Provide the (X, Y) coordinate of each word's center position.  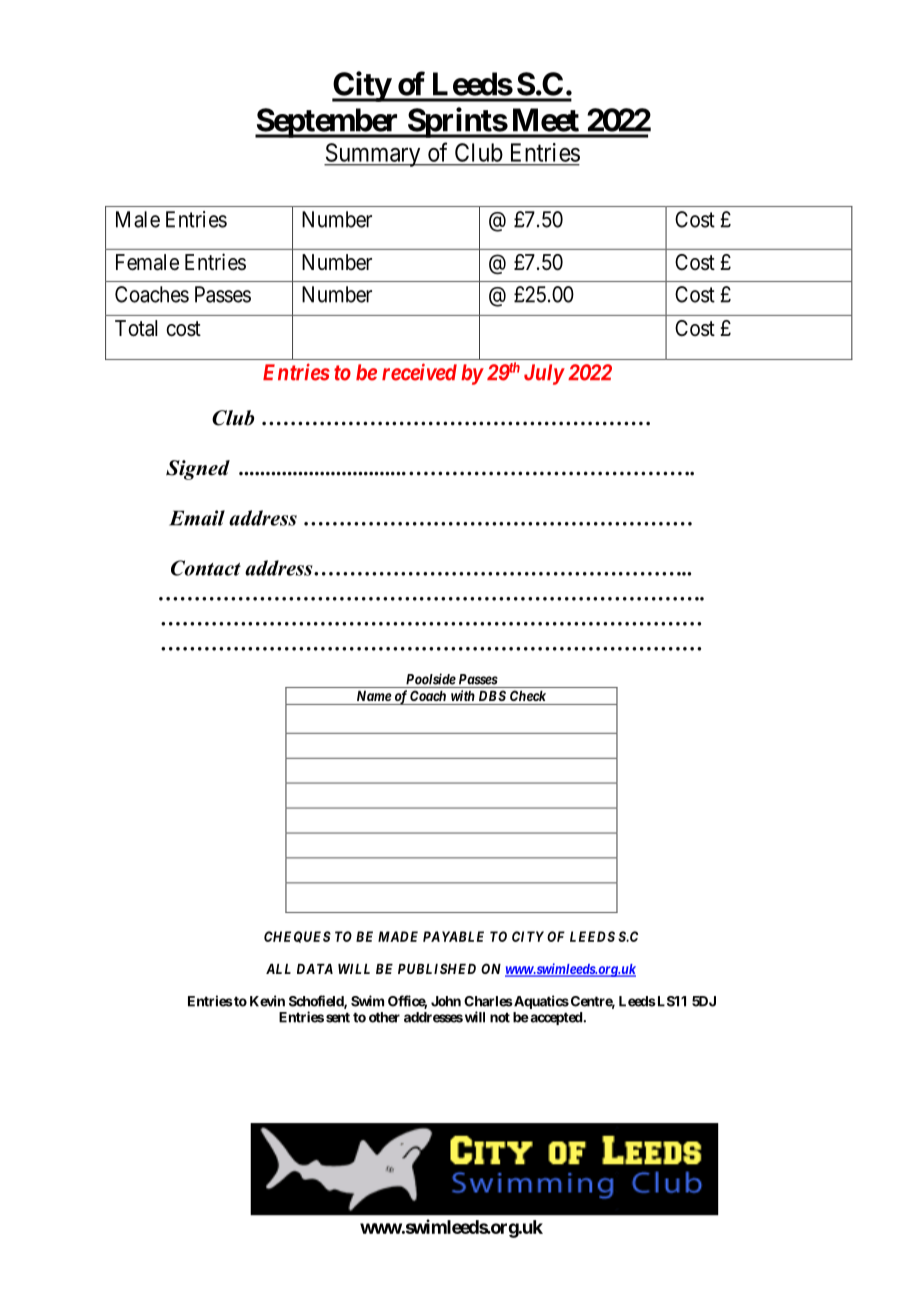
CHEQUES (297, 937)
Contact (206, 568)
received (419, 372)
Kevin (267, 1001)
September (328, 123)
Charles (488, 1001)
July (544, 374)
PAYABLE (453, 936)
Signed (198, 470)
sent (338, 1017)
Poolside (431, 679)
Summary (373, 155)
